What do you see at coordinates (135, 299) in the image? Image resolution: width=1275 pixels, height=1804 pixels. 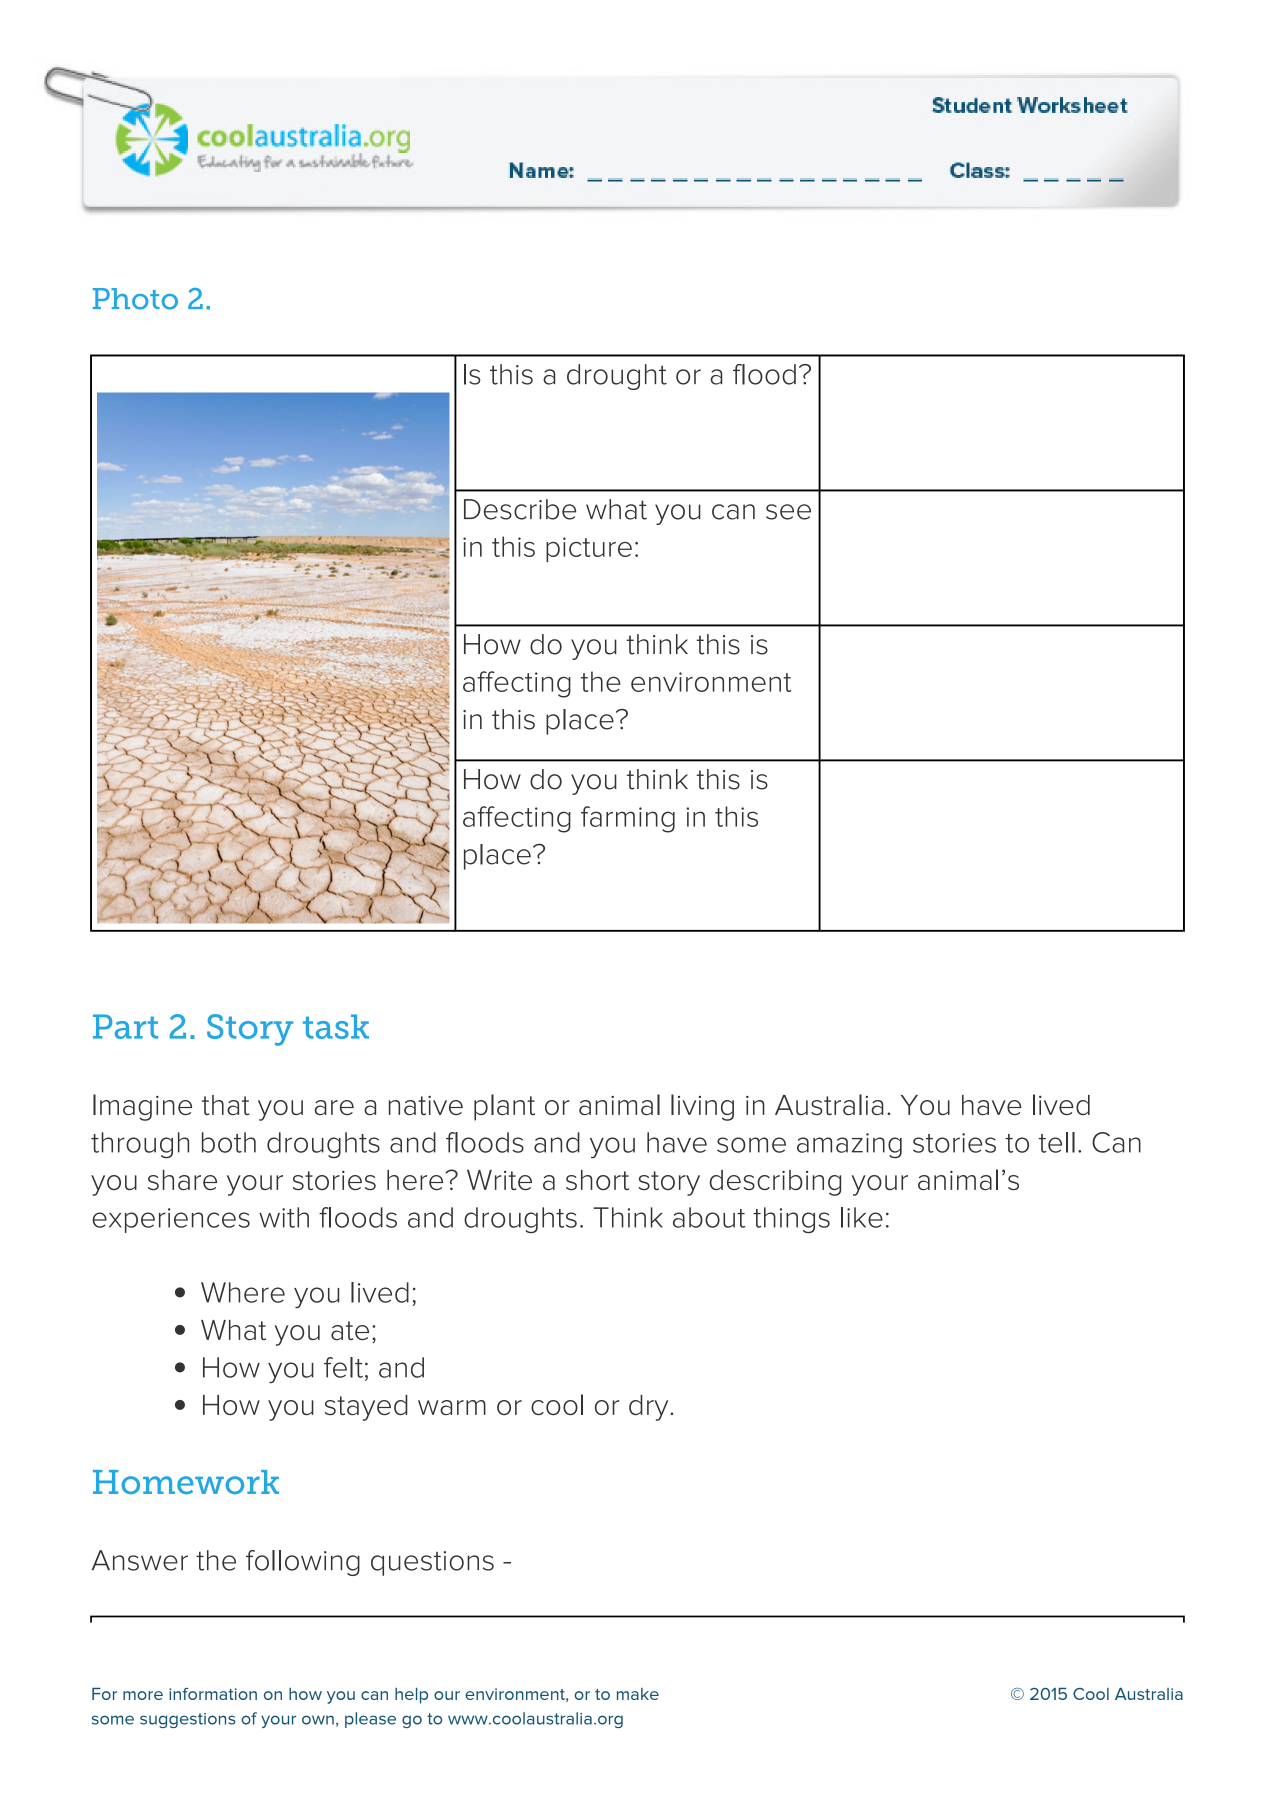 I see `Photo` at bounding box center [135, 299].
